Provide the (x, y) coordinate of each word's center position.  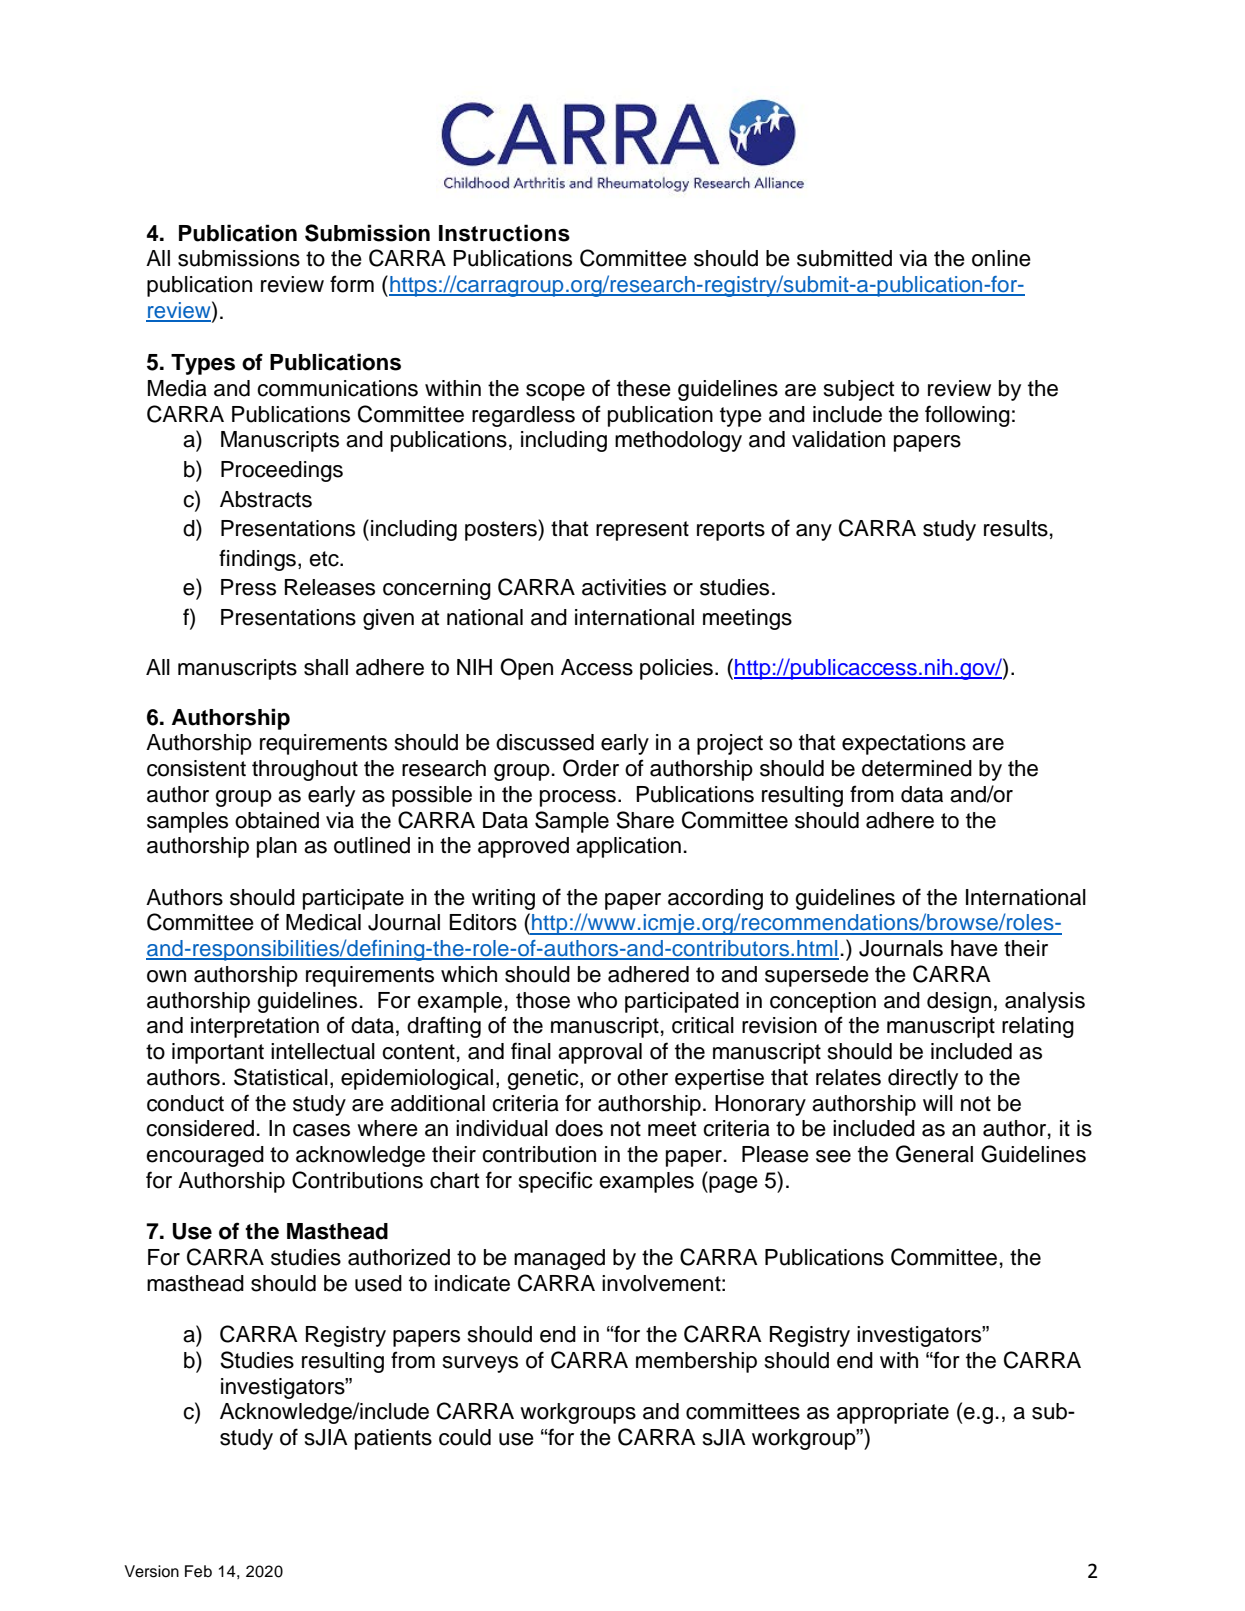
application (628, 847)
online (1001, 258)
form (352, 284)
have (974, 948)
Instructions (504, 233)
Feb (198, 1571)
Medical (323, 922)
